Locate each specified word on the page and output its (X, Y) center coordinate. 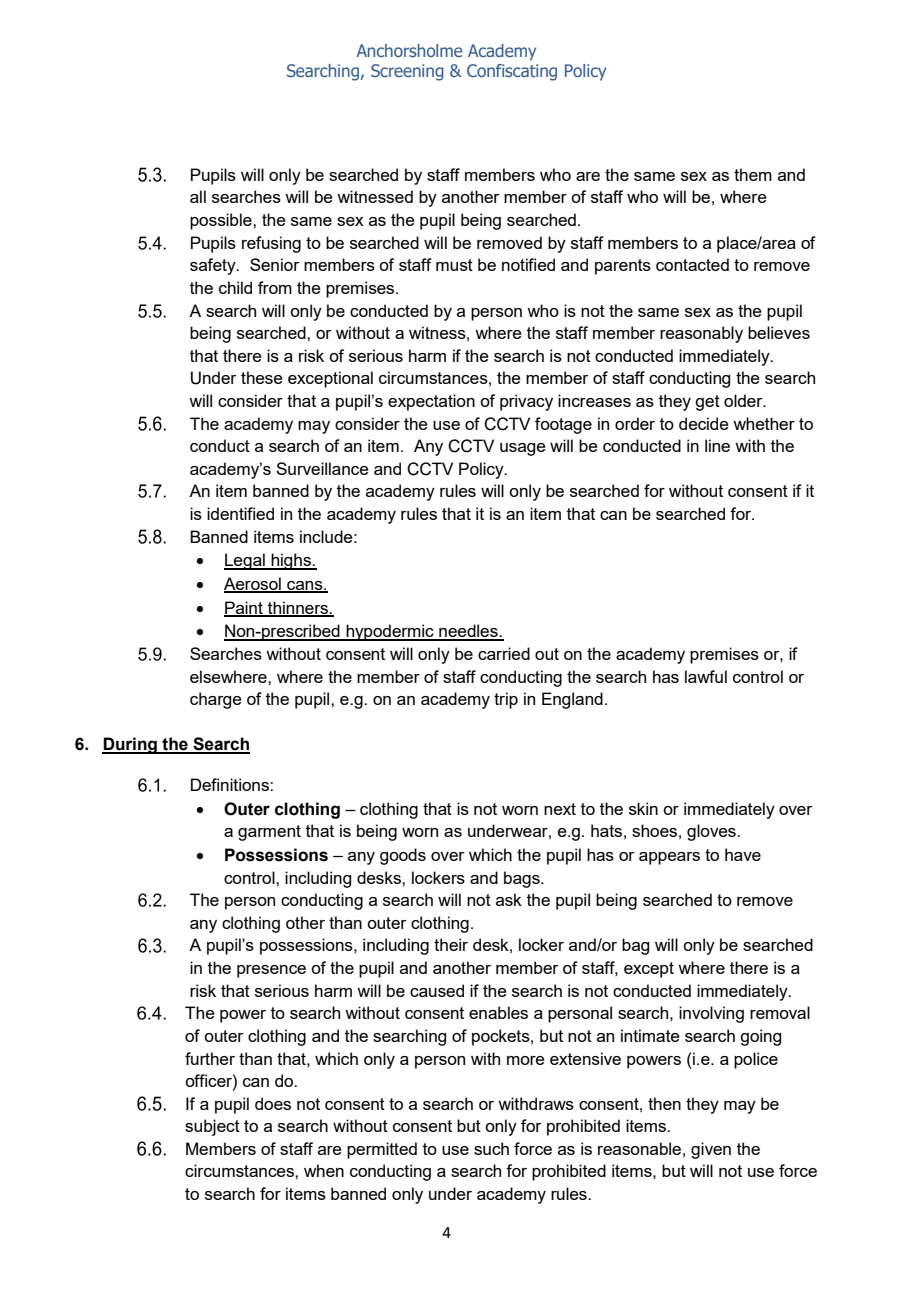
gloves (712, 832)
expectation (431, 402)
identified (240, 513)
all (198, 196)
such (491, 1148)
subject (212, 1127)
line (717, 445)
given (711, 1150)
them (753, 174)
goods (403, 856)
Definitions (231, 784)
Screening (407, 72)
